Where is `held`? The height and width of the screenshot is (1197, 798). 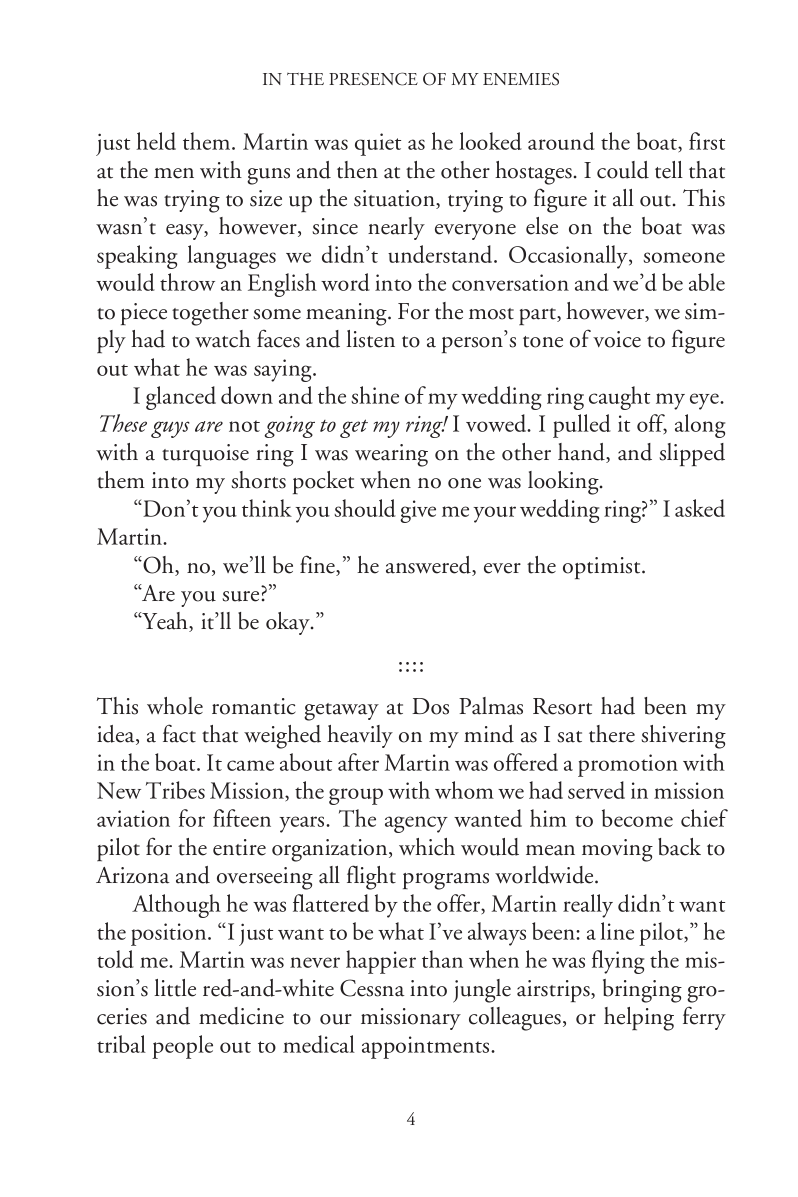
held is located at coordinates (156, 141).
